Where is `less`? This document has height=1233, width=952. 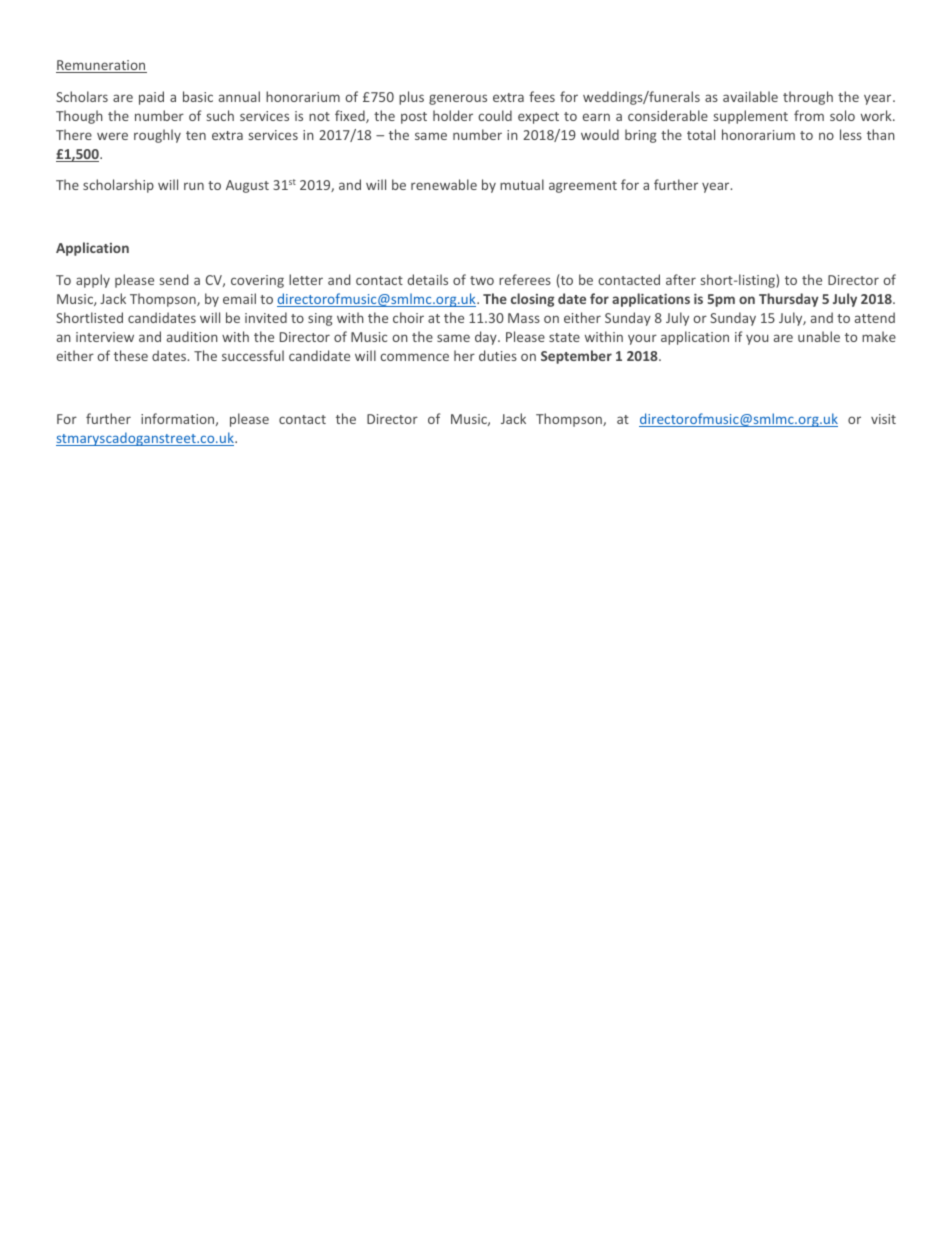
less is located at coordinates (851, 134).
